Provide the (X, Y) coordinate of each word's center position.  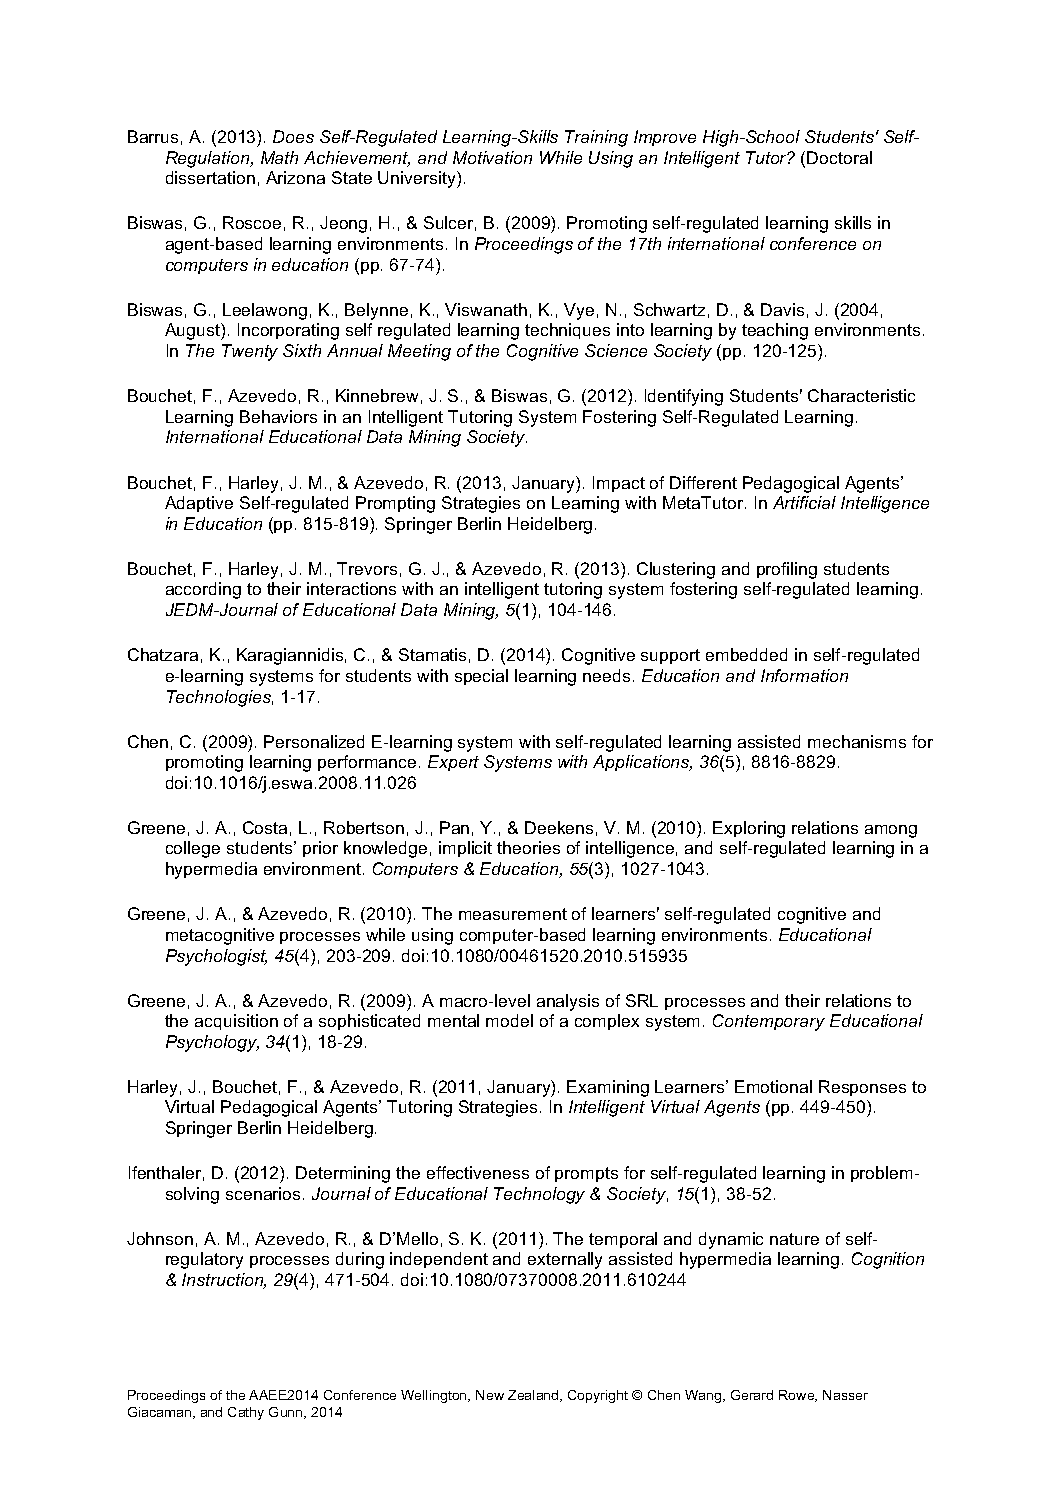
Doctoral (839, 157)
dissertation (210, 177)
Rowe (798, 1396)
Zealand (534, 1396)
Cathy (246, 1413)
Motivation (492, 157)
